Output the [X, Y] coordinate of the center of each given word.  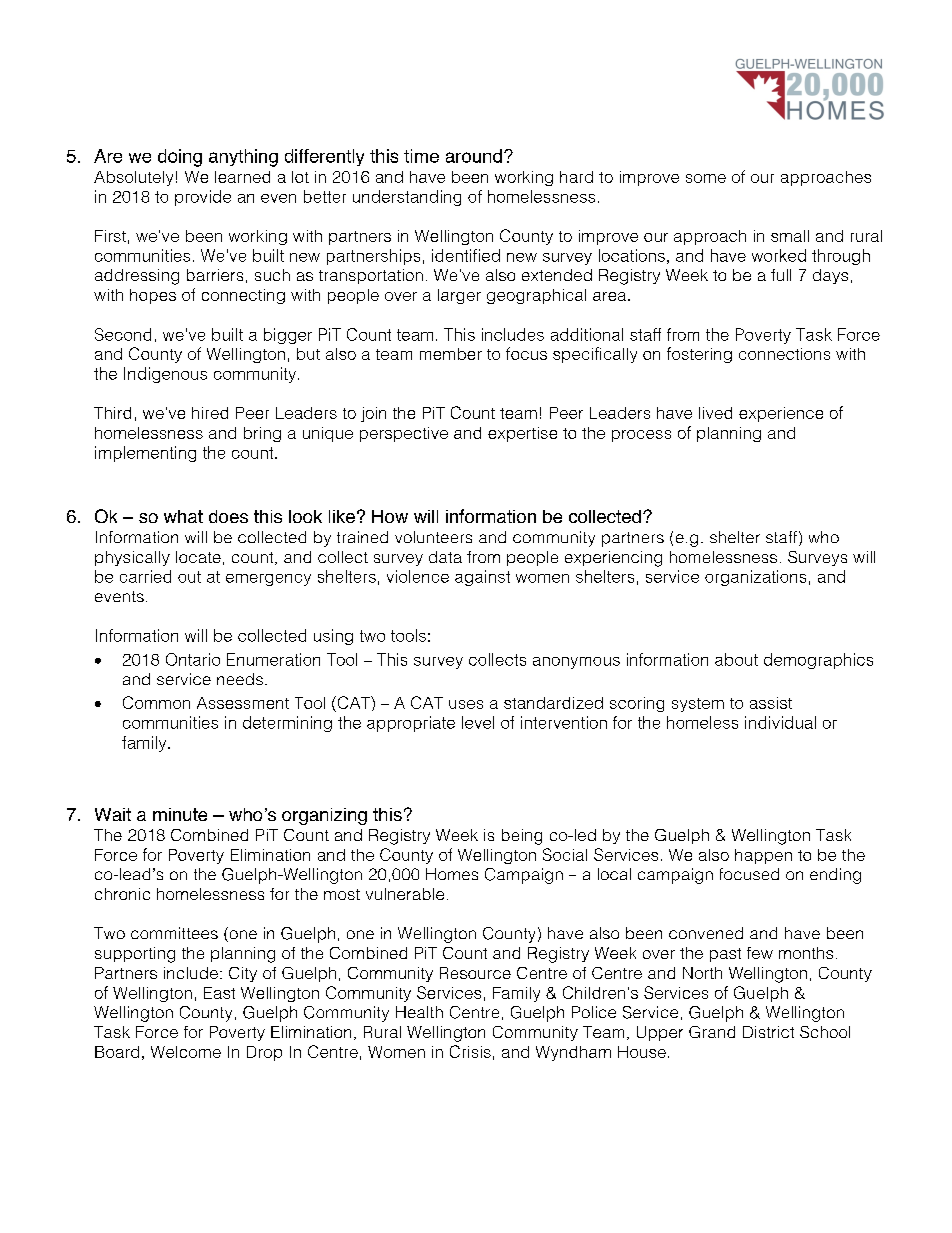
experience [781, 414]
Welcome [186, 1052]
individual [780, 722]
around [474, 156]
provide [203, 198]
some [706, 178]
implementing [145, 454]
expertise [522, 434]
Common [156, 702]
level [478, 722]
